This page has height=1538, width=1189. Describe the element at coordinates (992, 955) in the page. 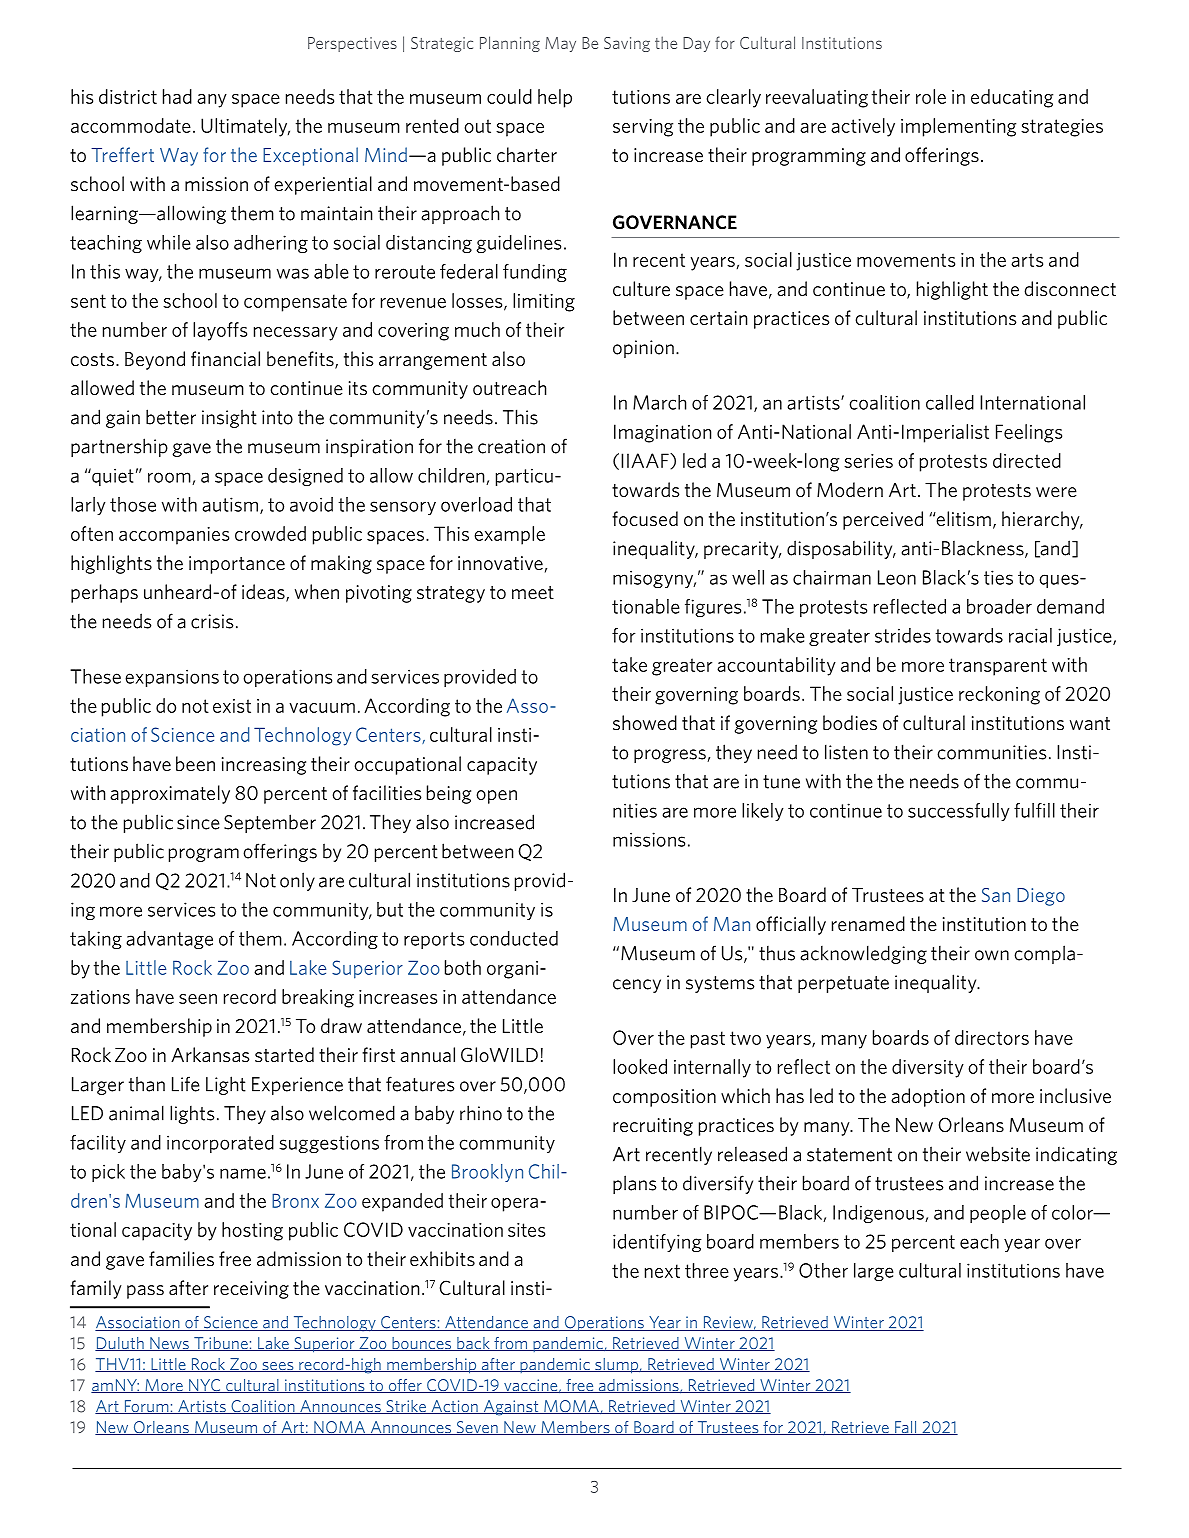

I see `own` at that location.
